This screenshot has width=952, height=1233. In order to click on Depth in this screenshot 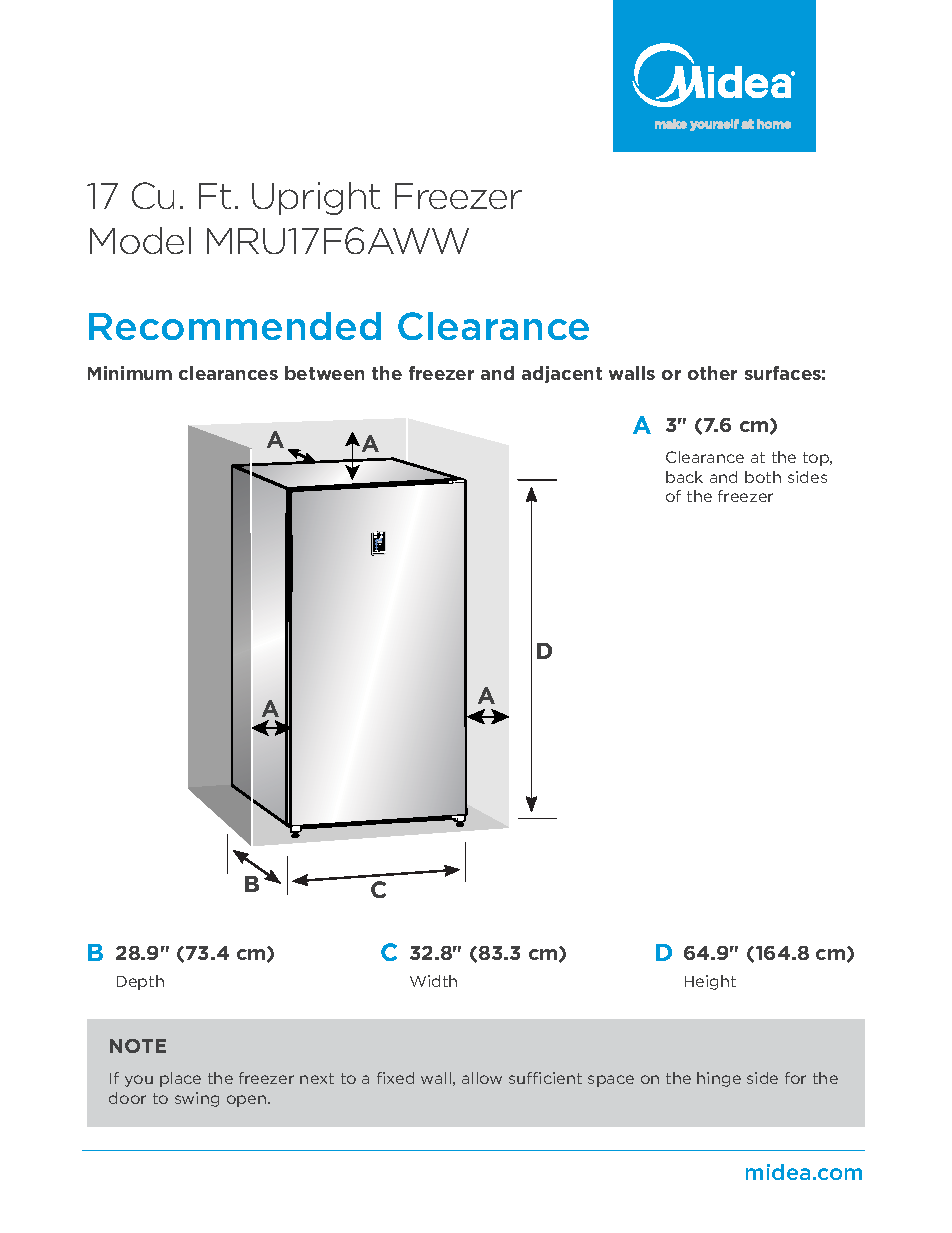, I will do `click(140, 982)`.
